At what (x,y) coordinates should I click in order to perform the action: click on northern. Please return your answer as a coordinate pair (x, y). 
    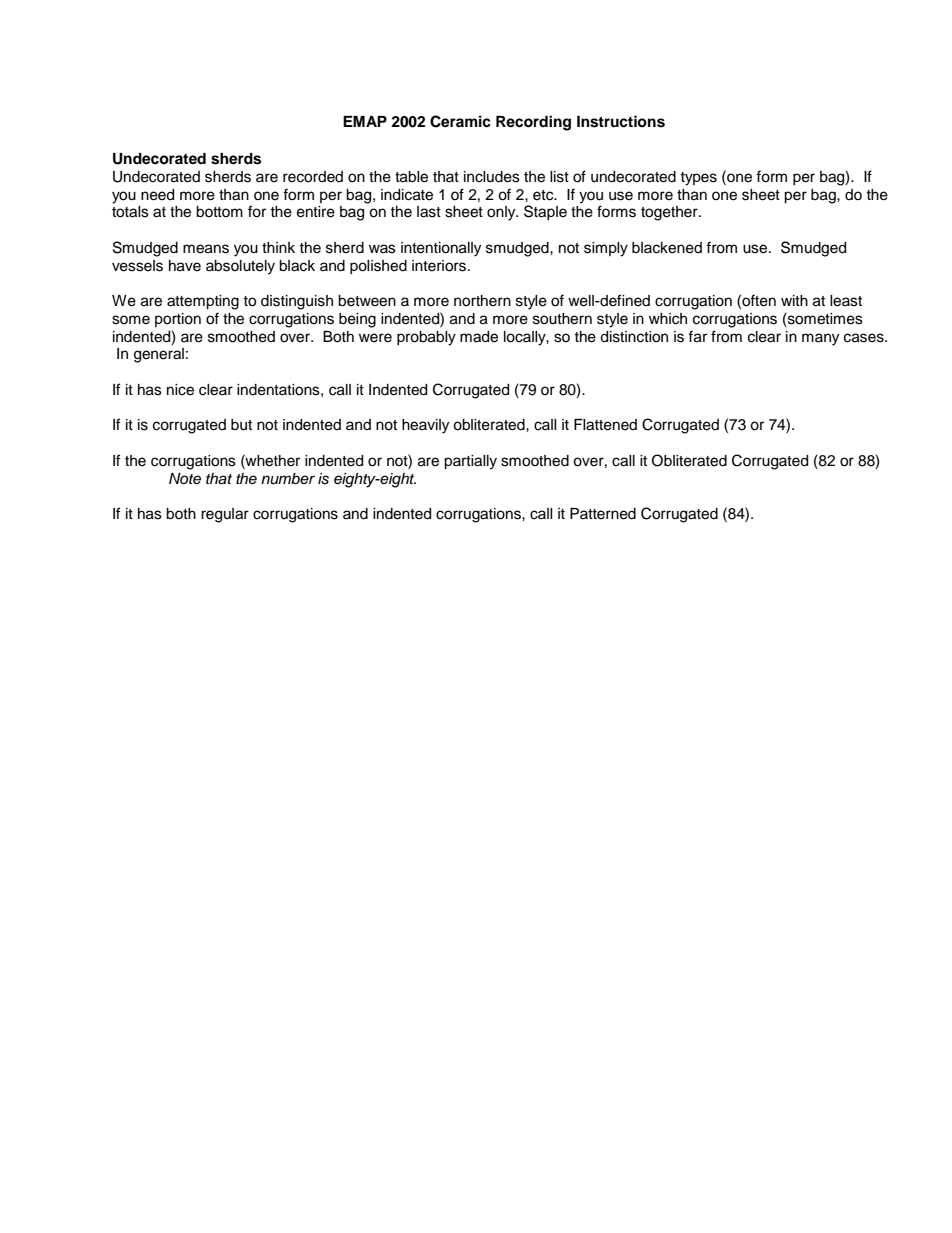
    Looking at the image, I should click on (482, 301).
